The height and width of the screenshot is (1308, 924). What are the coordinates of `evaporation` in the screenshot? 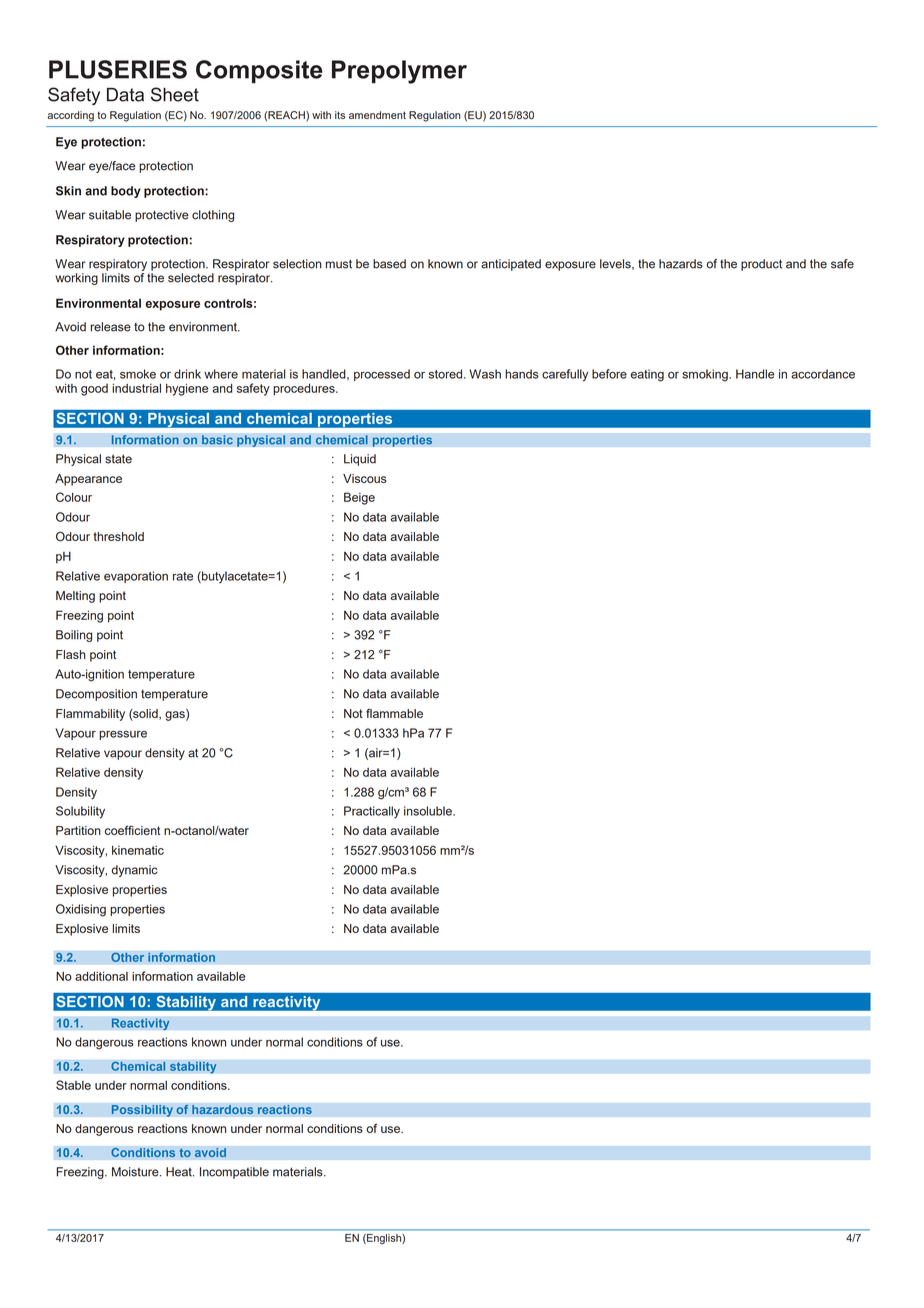 It's located at (136, 577).
